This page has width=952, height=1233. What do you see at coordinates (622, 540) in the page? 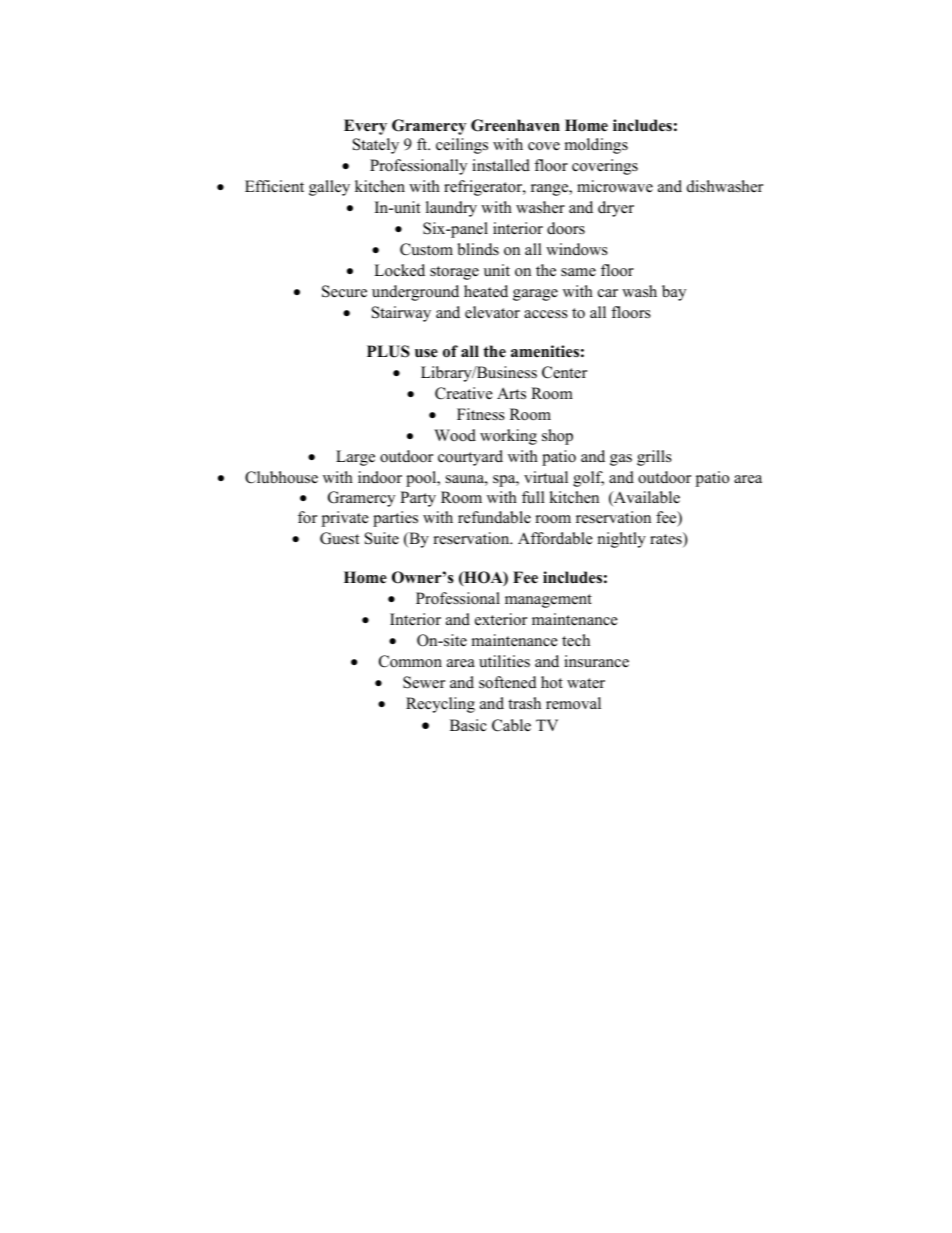
I see `nightly` at bounding box center [622, 540].
